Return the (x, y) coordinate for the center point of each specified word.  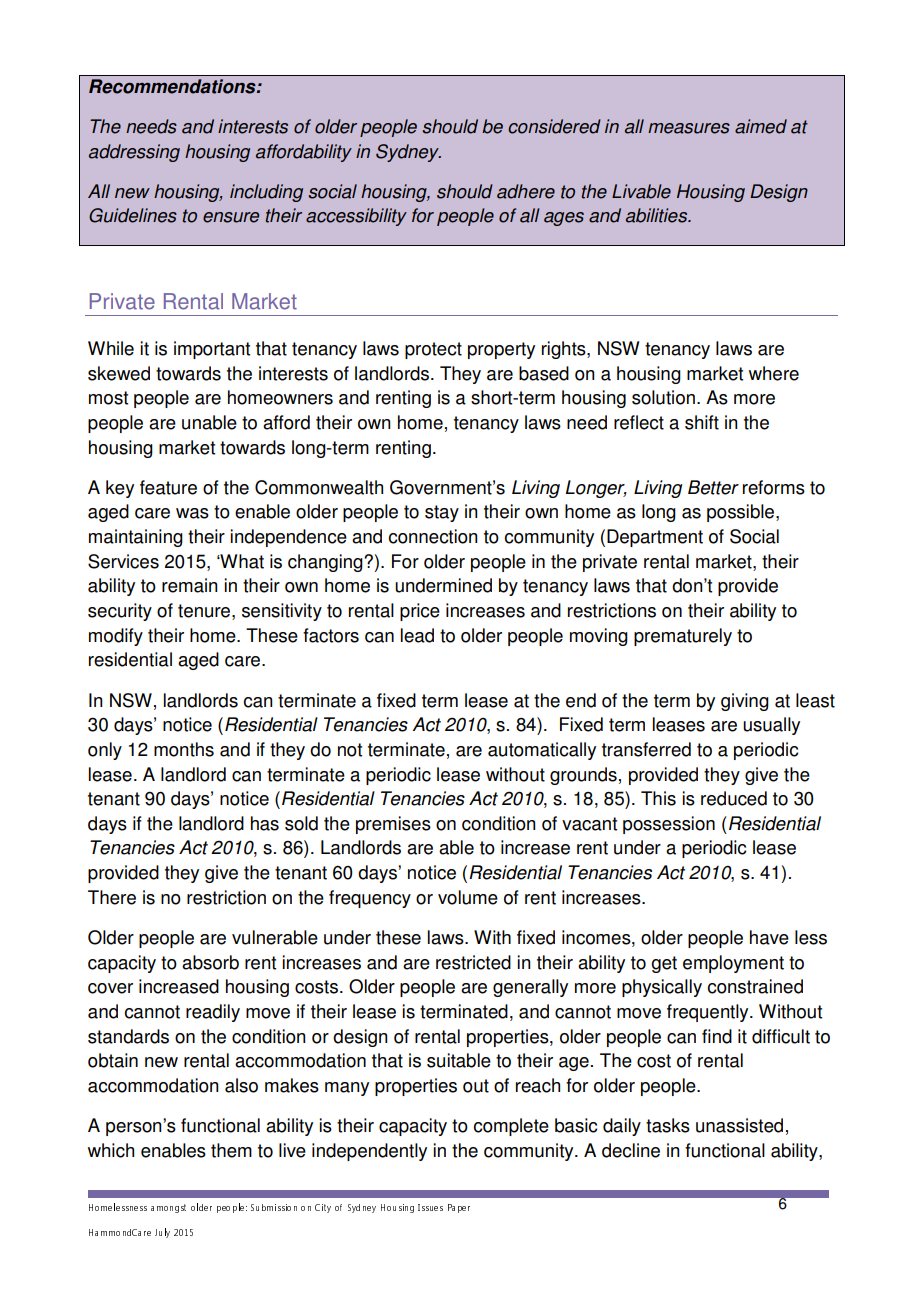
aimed (761, 126)
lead (417, 635)
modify (116, 637)
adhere (526, 191)
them (231, 1150)
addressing (134, 153)
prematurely (683, 637)
